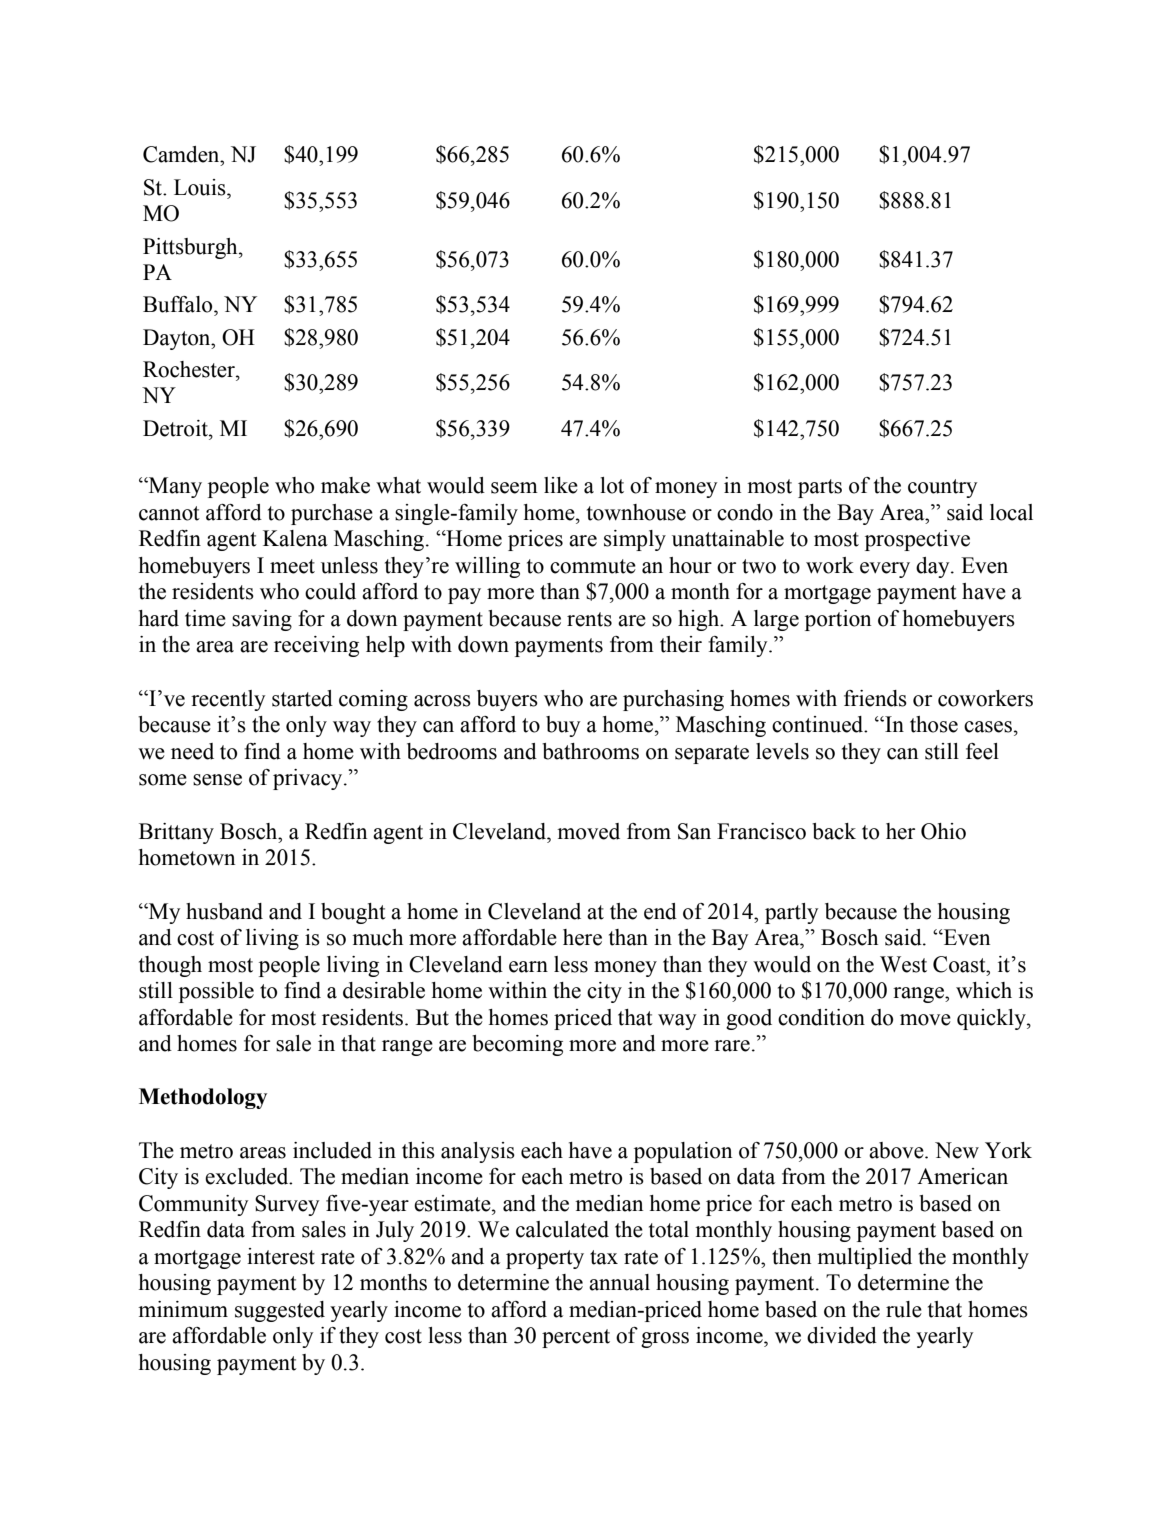 This screenshot has width=1176, height=1521. I want to click on Ohio, so click(943, 831).
